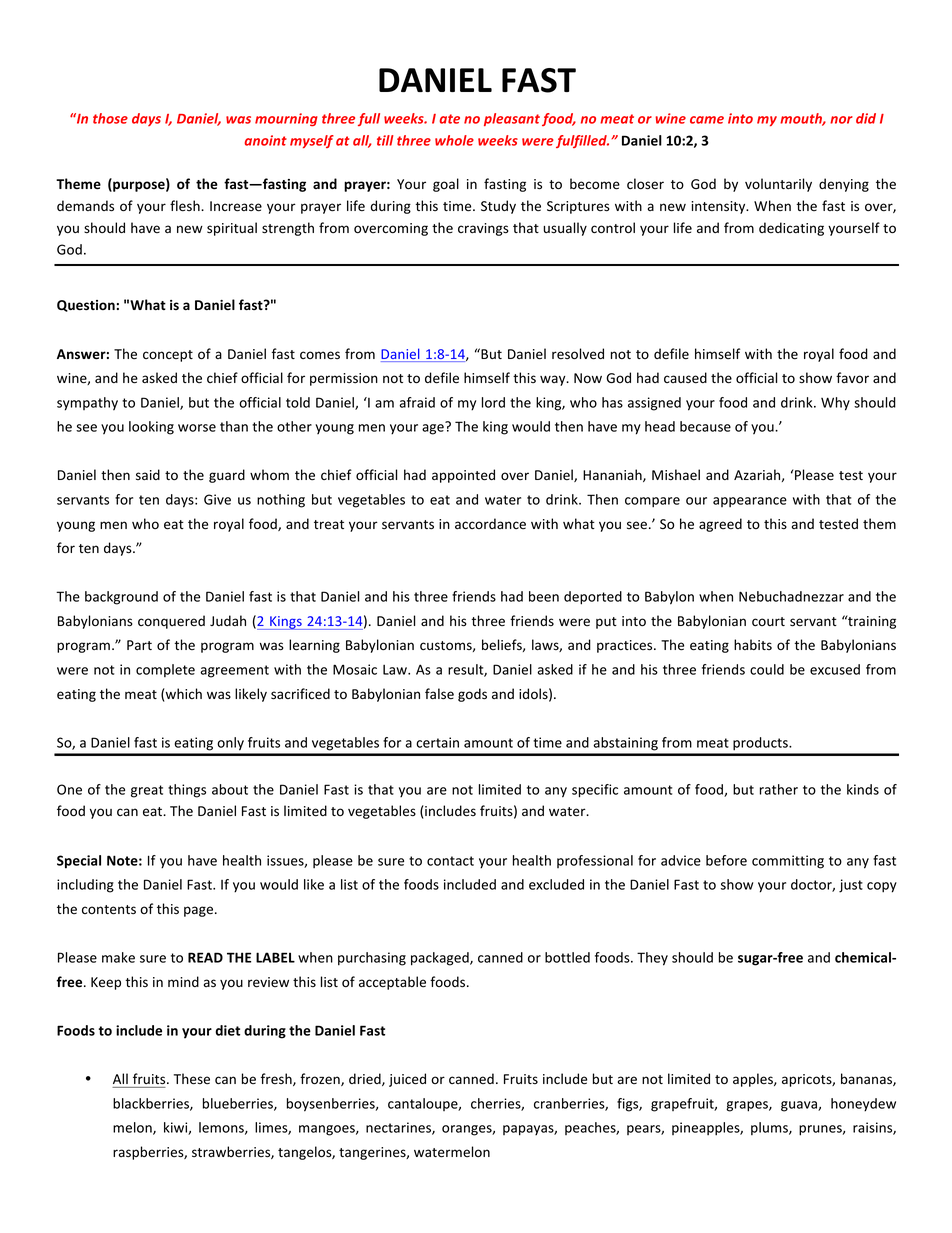  Describe the element at coordinates (750, 502) in the screenshot. I see `appearance` at that location.
